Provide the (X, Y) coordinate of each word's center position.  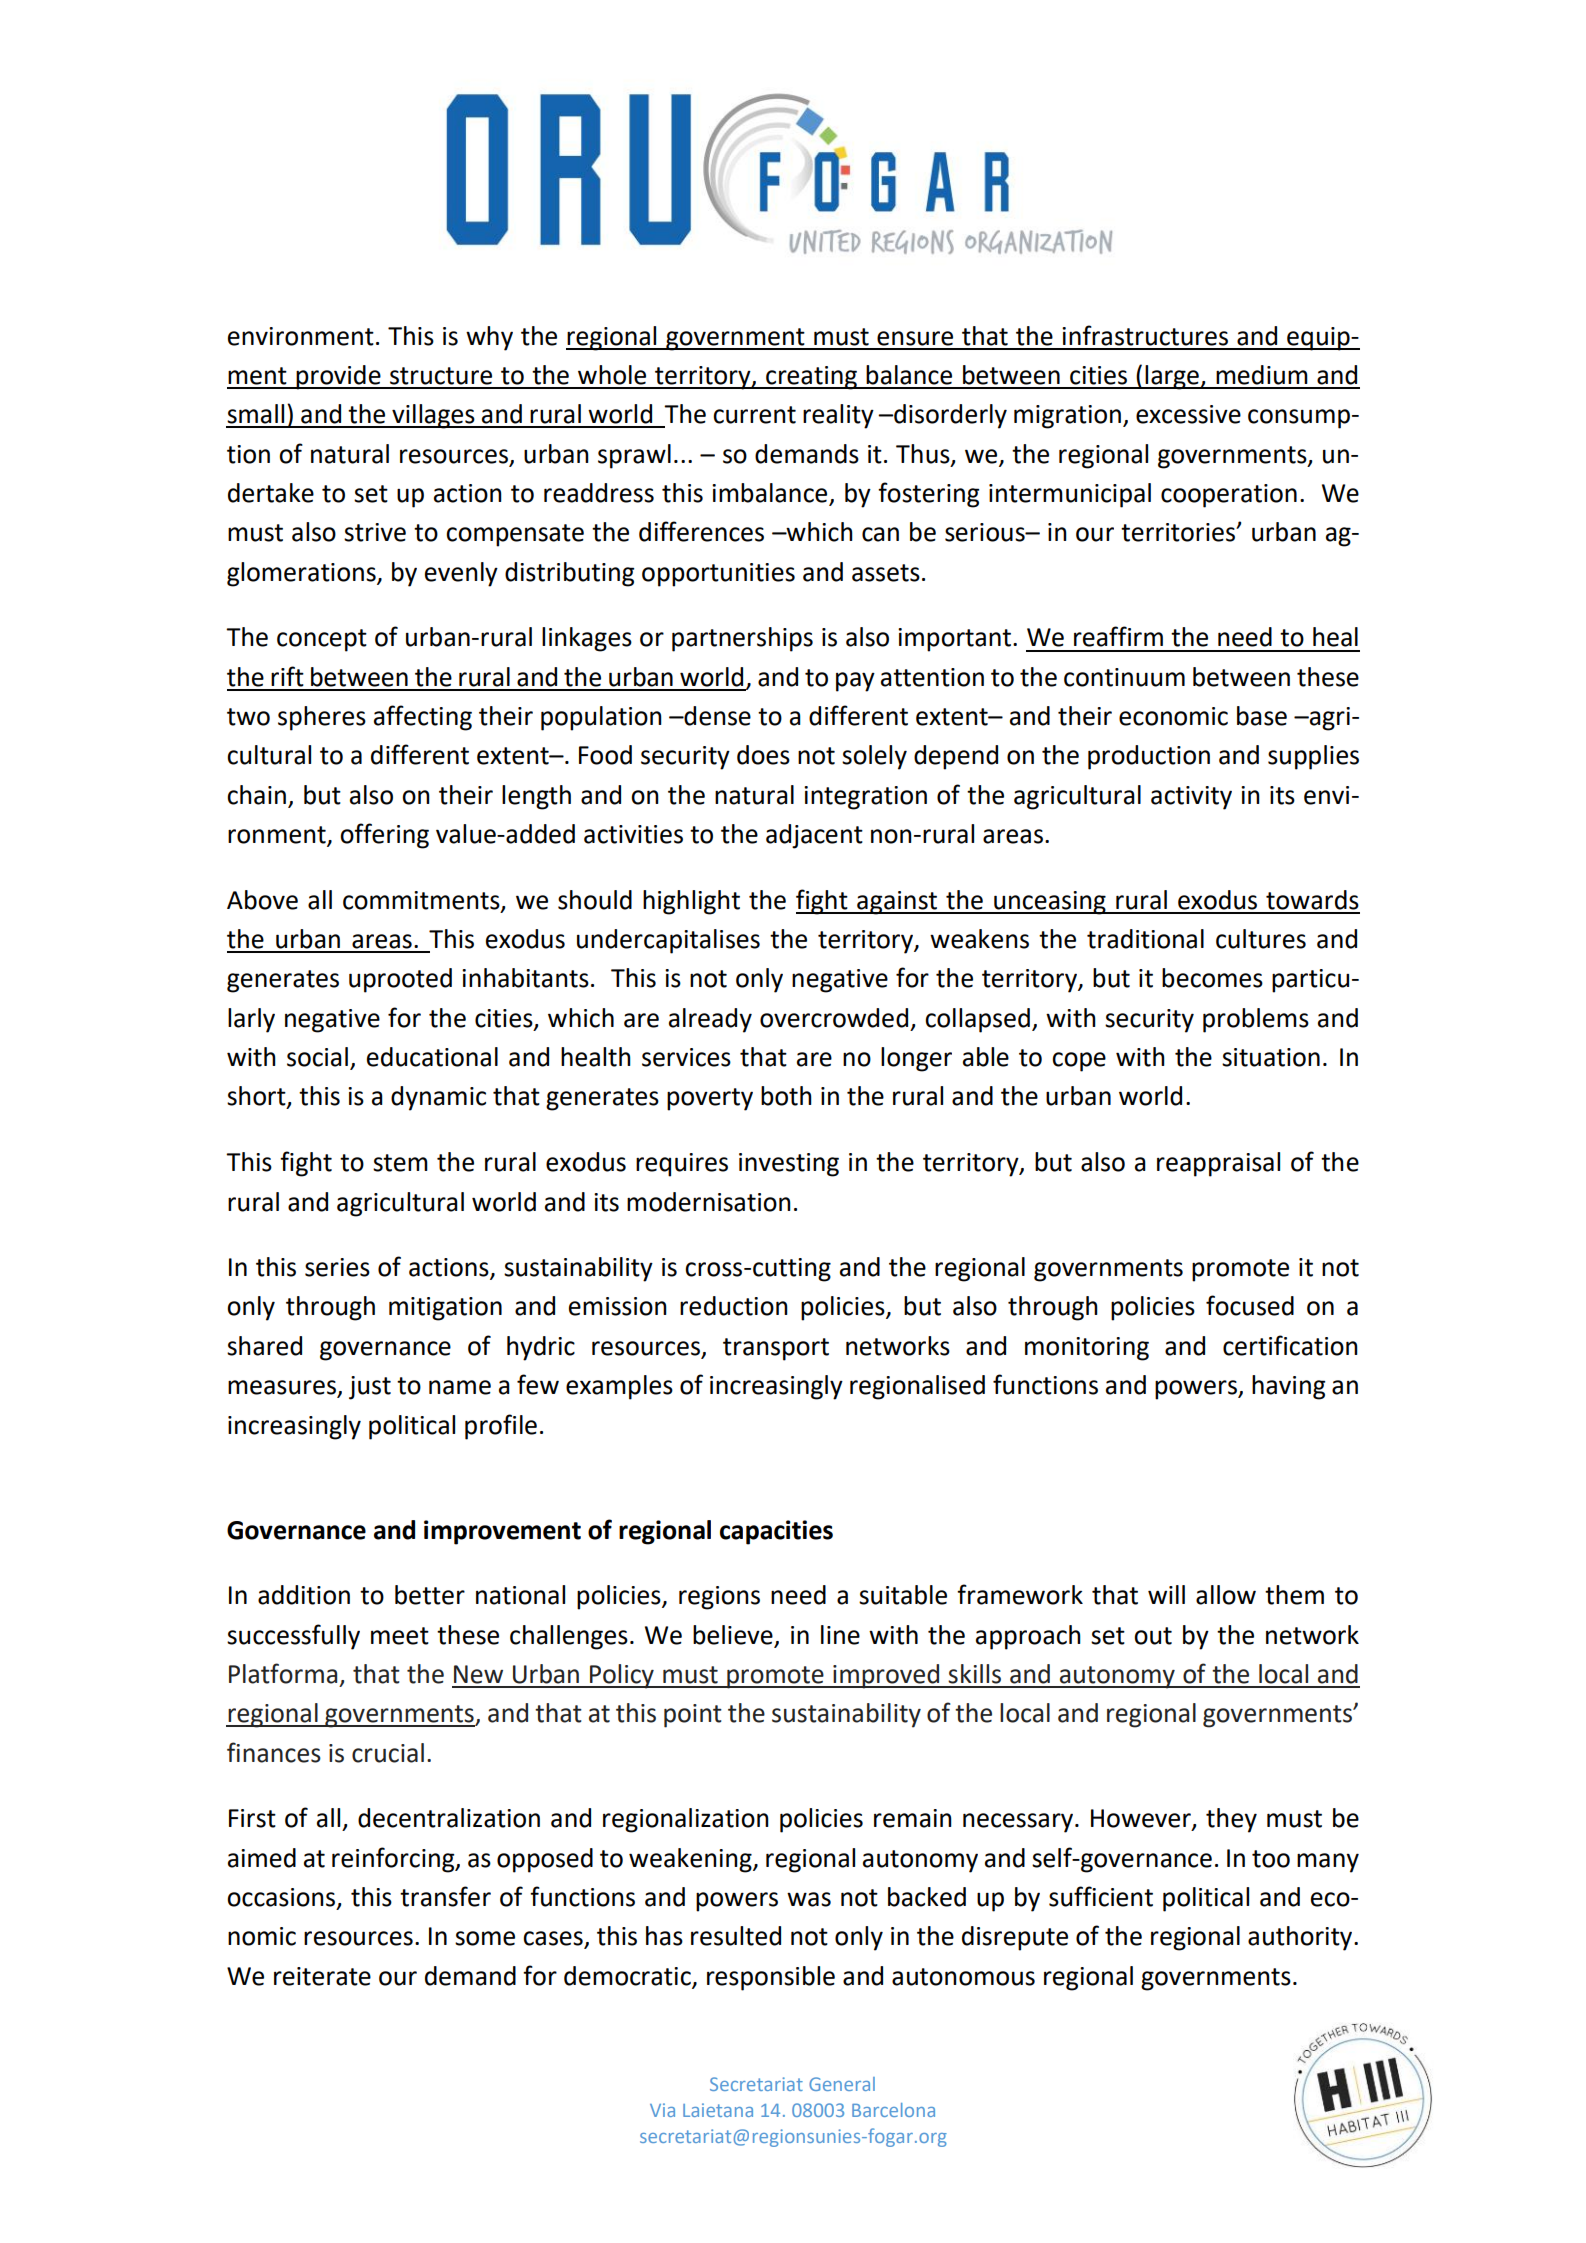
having (1288, 1387)
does (763, 755)
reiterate (322, 1976)
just (370, 1388)
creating (811, 378)
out (1153, 1636)
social (317, 1057)
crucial (388, 1753)
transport (776, 1349)
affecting (423, 718)
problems (1256, 1020)
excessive (1188, 414)
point (693, 1716)
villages (433, 416)
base (1262, 716)
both (786, 1096)
